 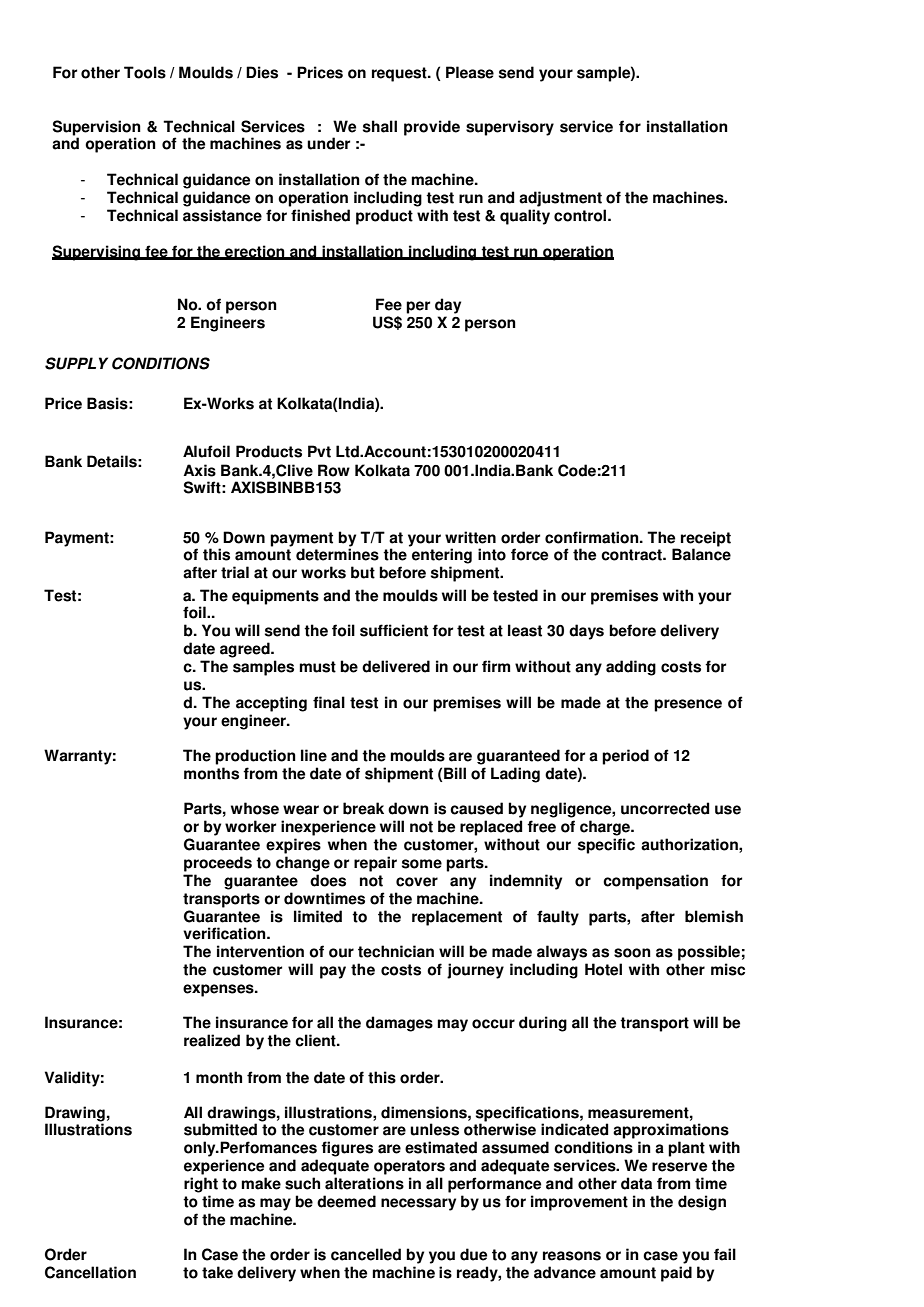 I want to click on contract, so click(x=632, y=555).
